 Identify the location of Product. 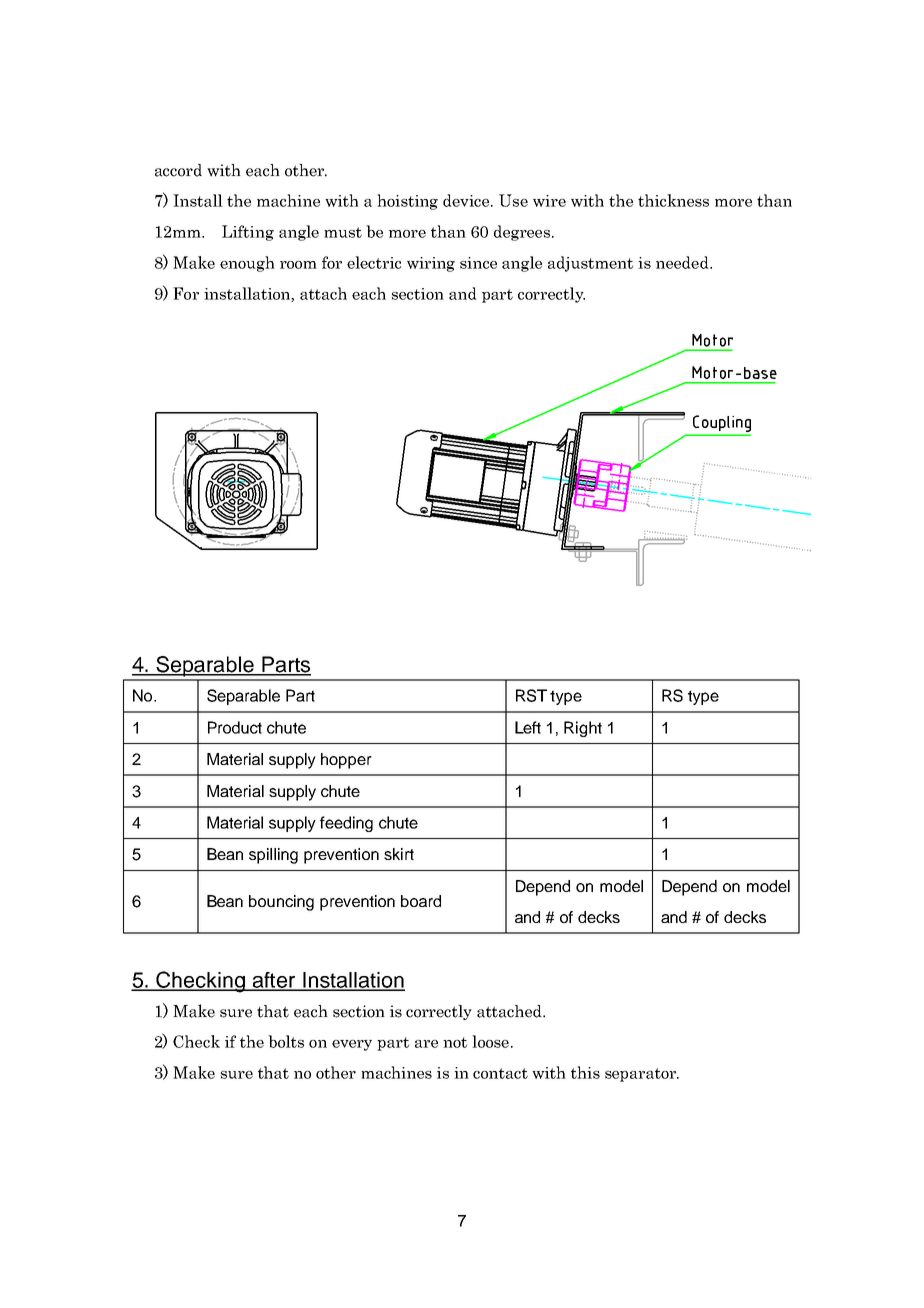
(235, 727).
